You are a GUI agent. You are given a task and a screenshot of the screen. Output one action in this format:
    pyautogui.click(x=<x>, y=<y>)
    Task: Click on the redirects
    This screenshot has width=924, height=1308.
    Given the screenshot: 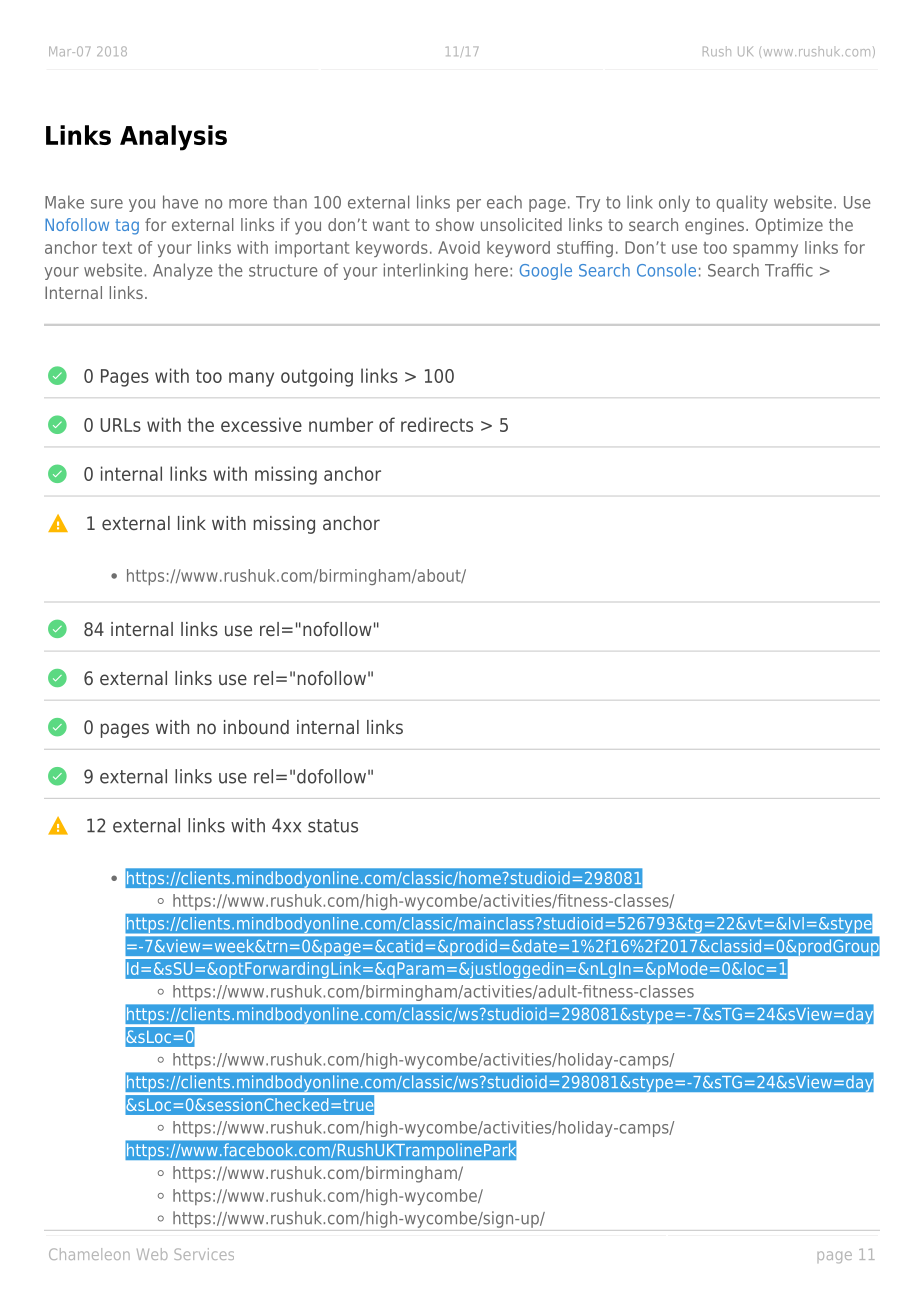 What is the action you would take?
    pyautogui.click(x=437, y=424)
